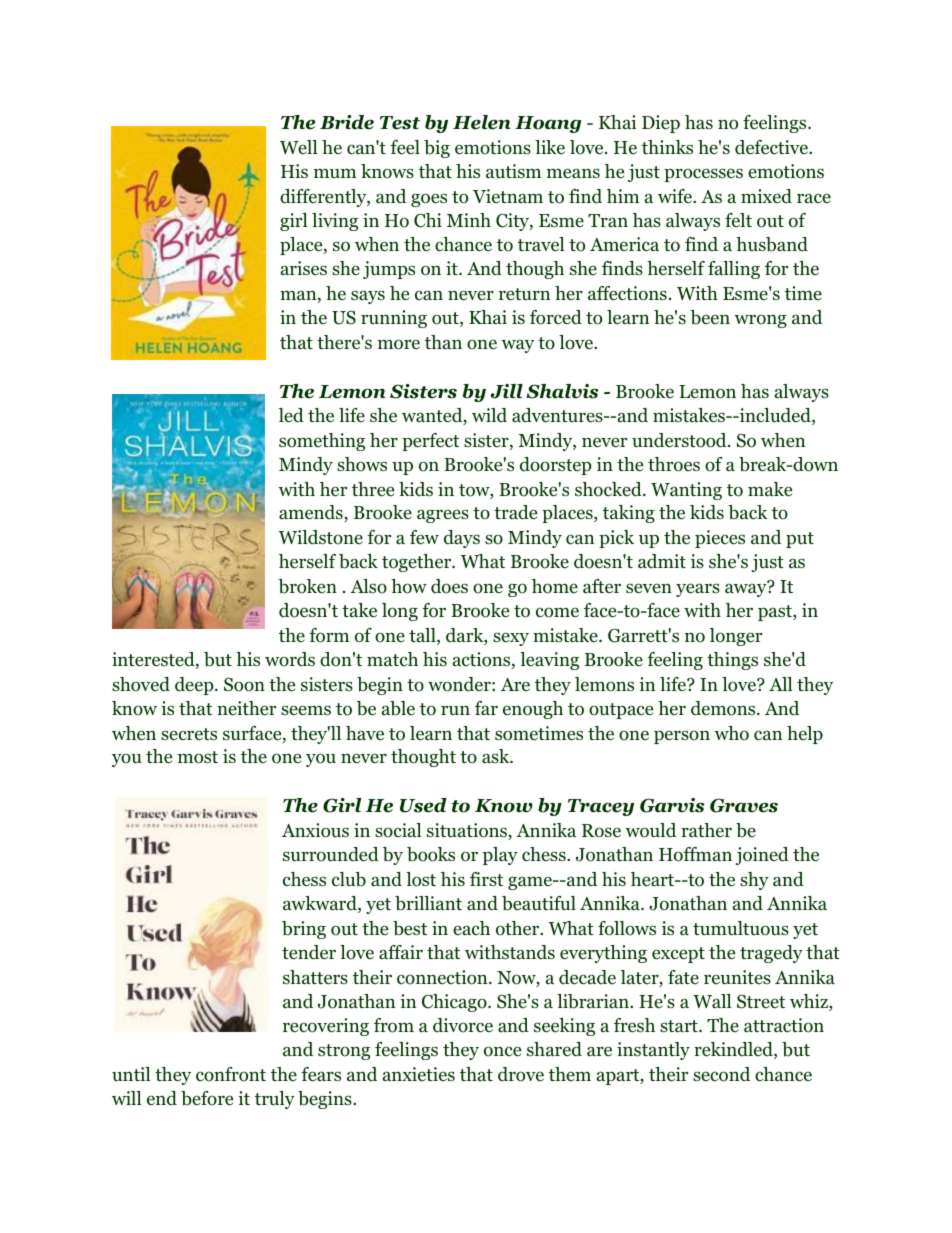  What do you see at coordinates (231, 1074) in the screenshot?
I see `confront` at bounding box center [231, 1074].
